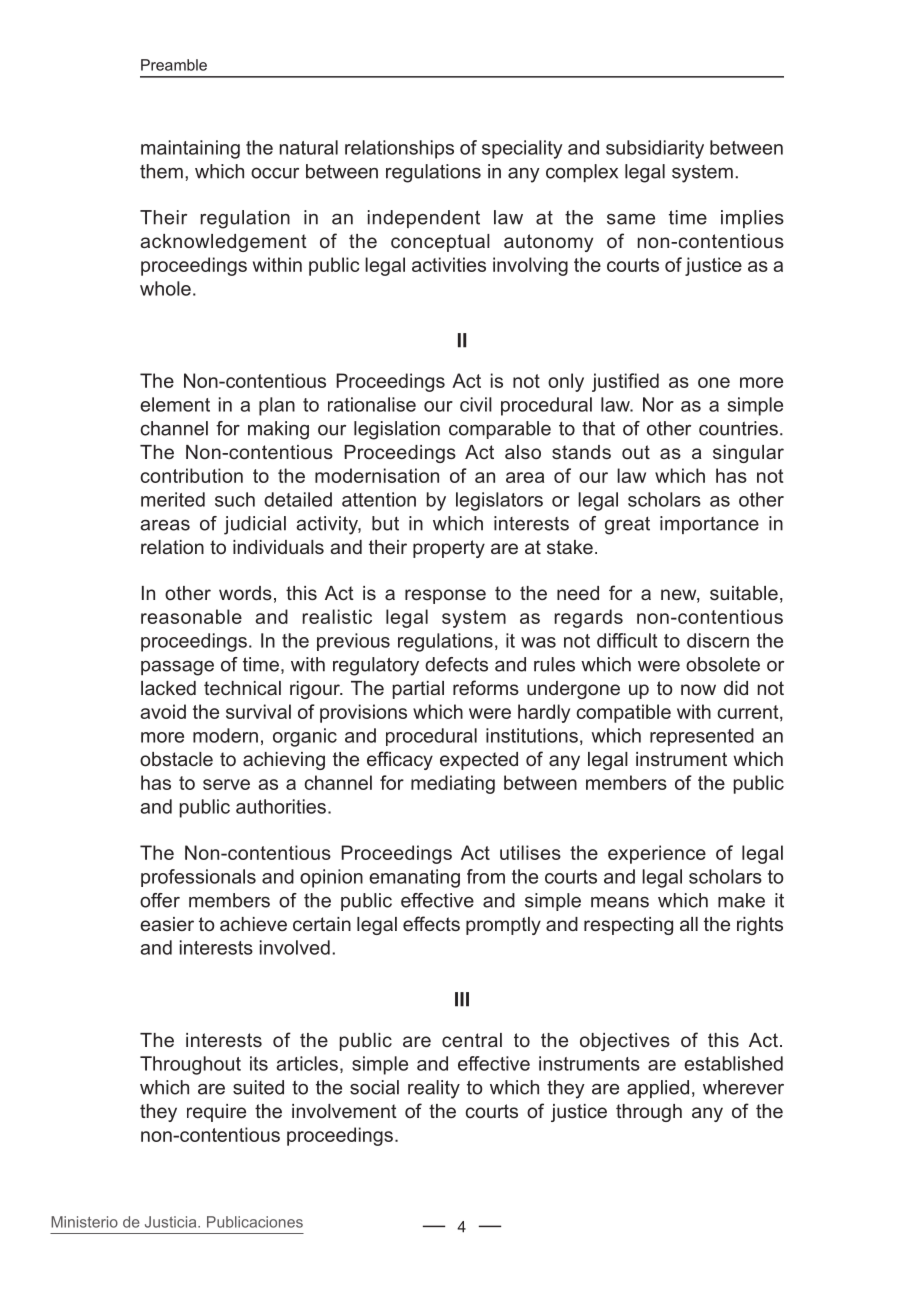 The image size is (924, 1289). I want to click on Preamble, so click(174, 65).
